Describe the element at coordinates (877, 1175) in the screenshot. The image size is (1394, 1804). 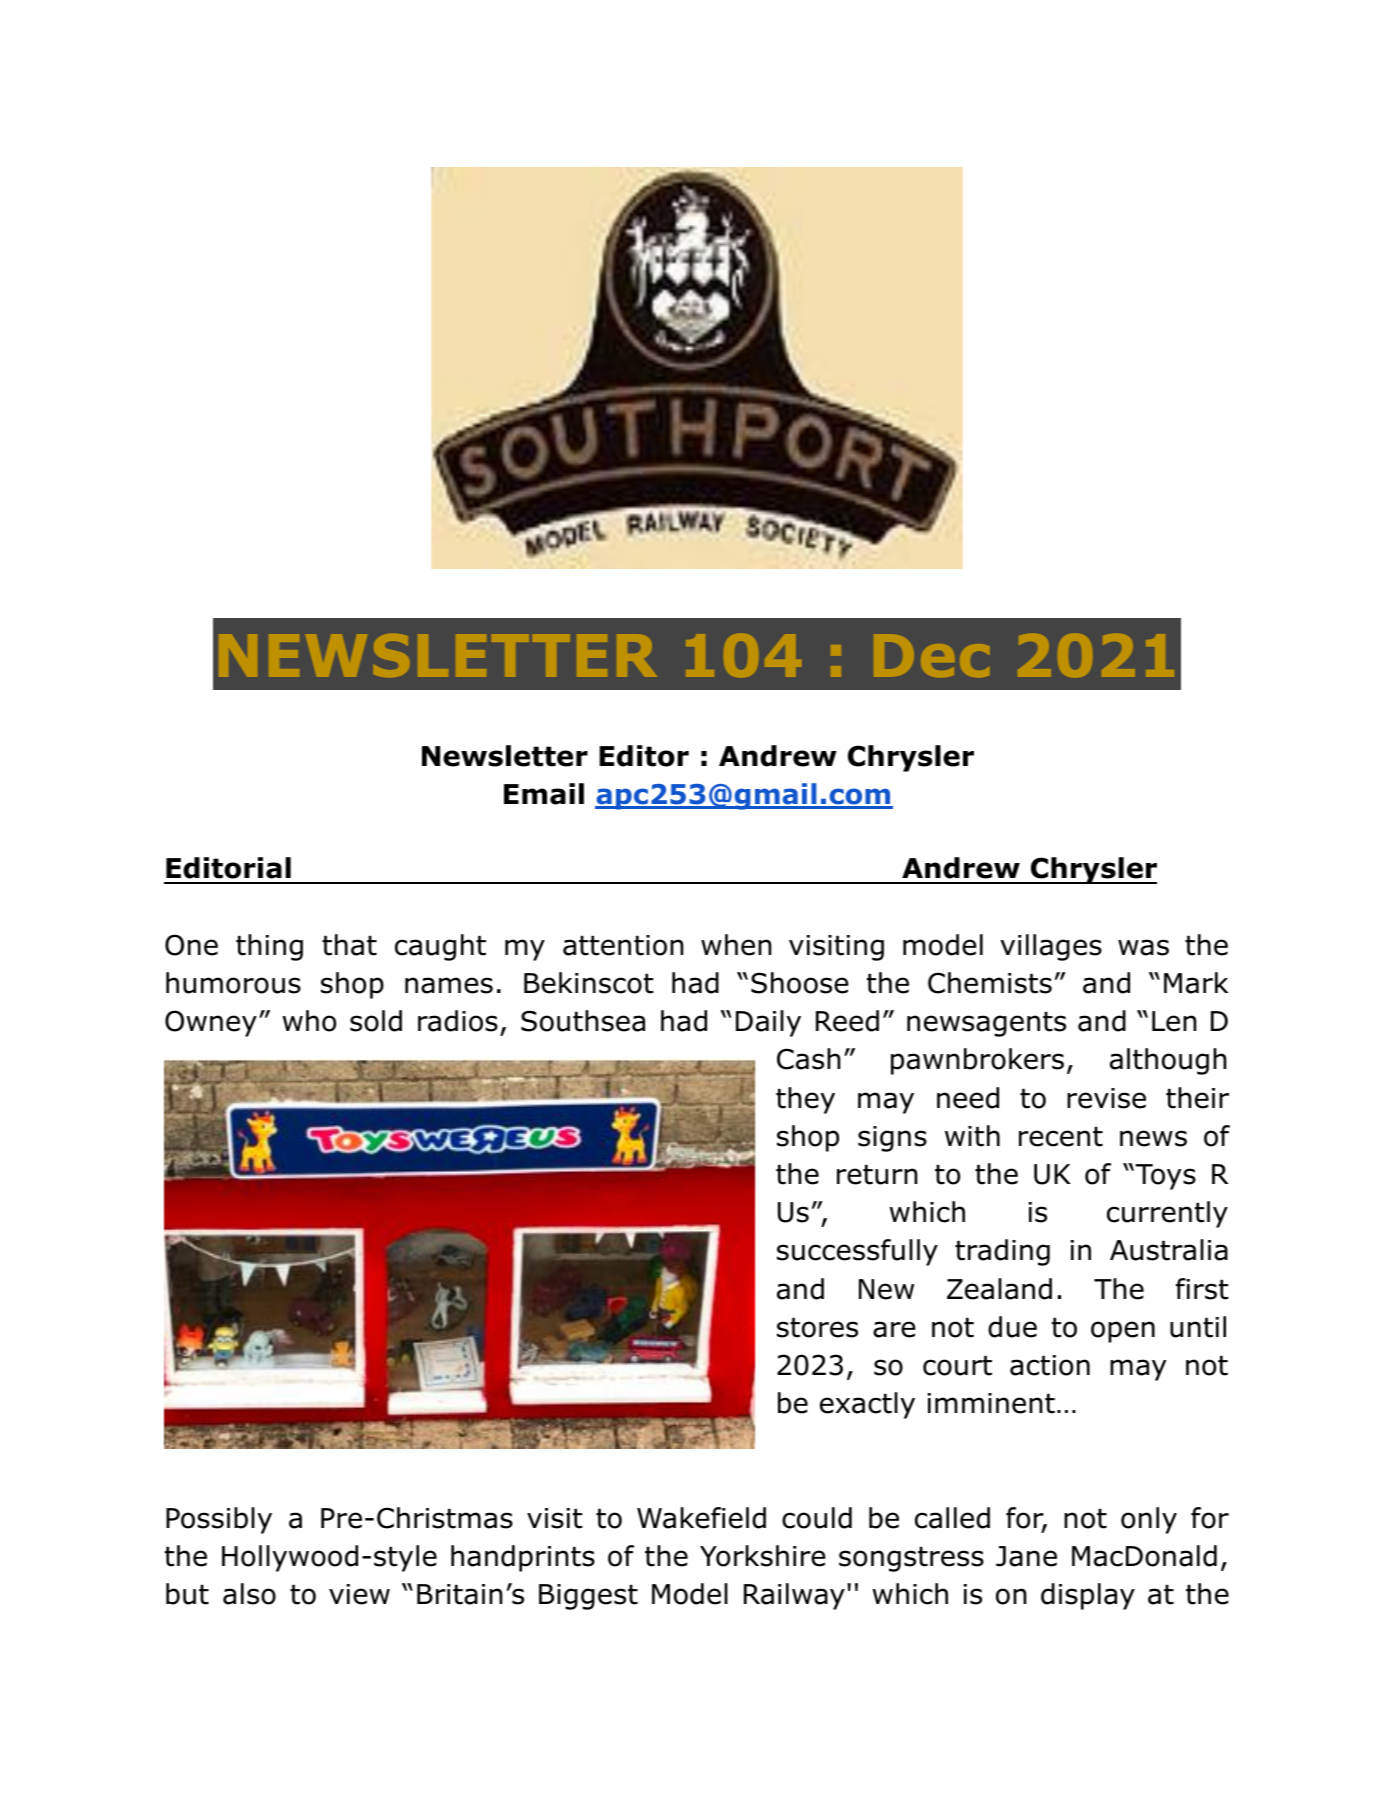
I see `return` at that location.
